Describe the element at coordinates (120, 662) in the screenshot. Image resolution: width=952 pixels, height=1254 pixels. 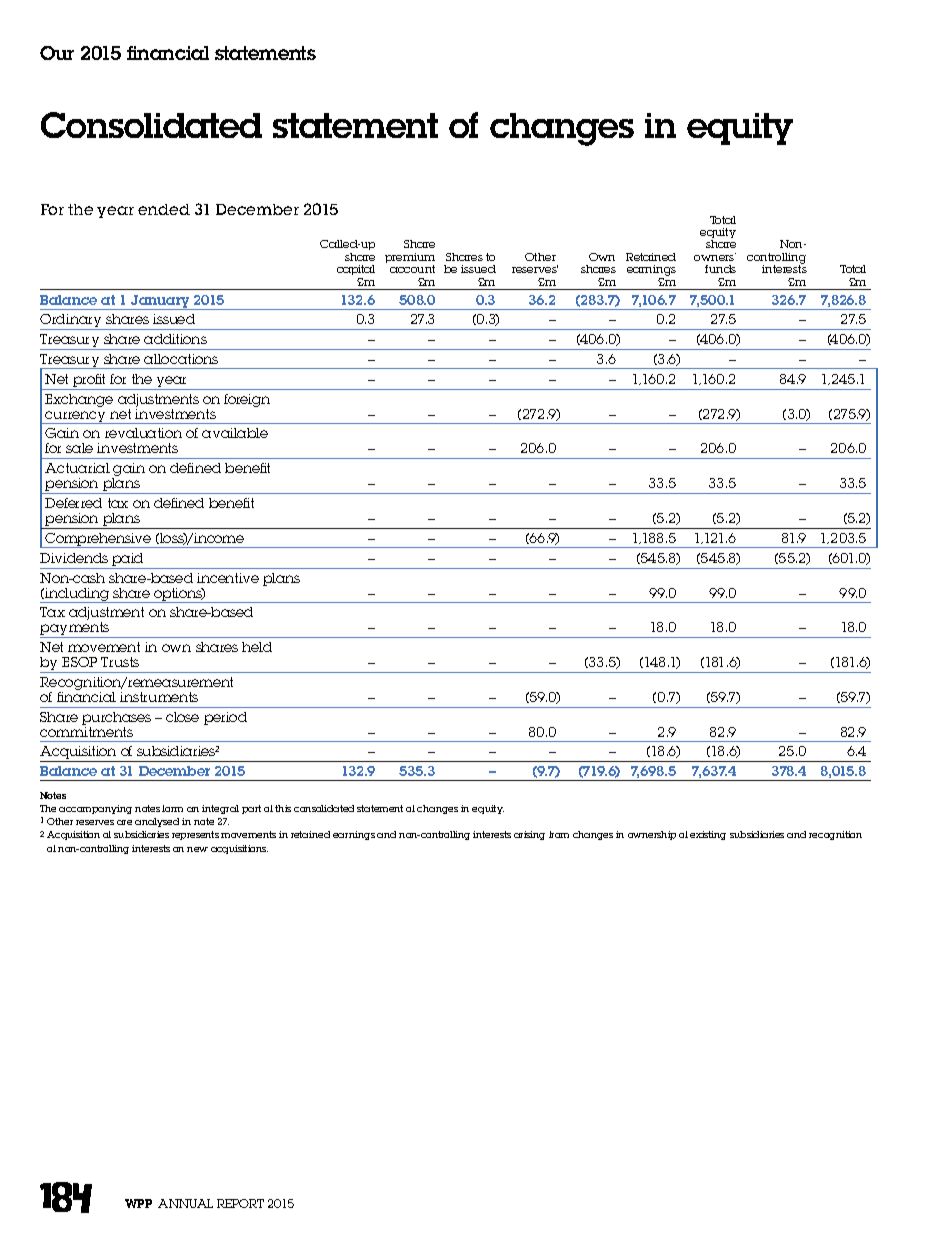
I see `Trusts` at that location.
